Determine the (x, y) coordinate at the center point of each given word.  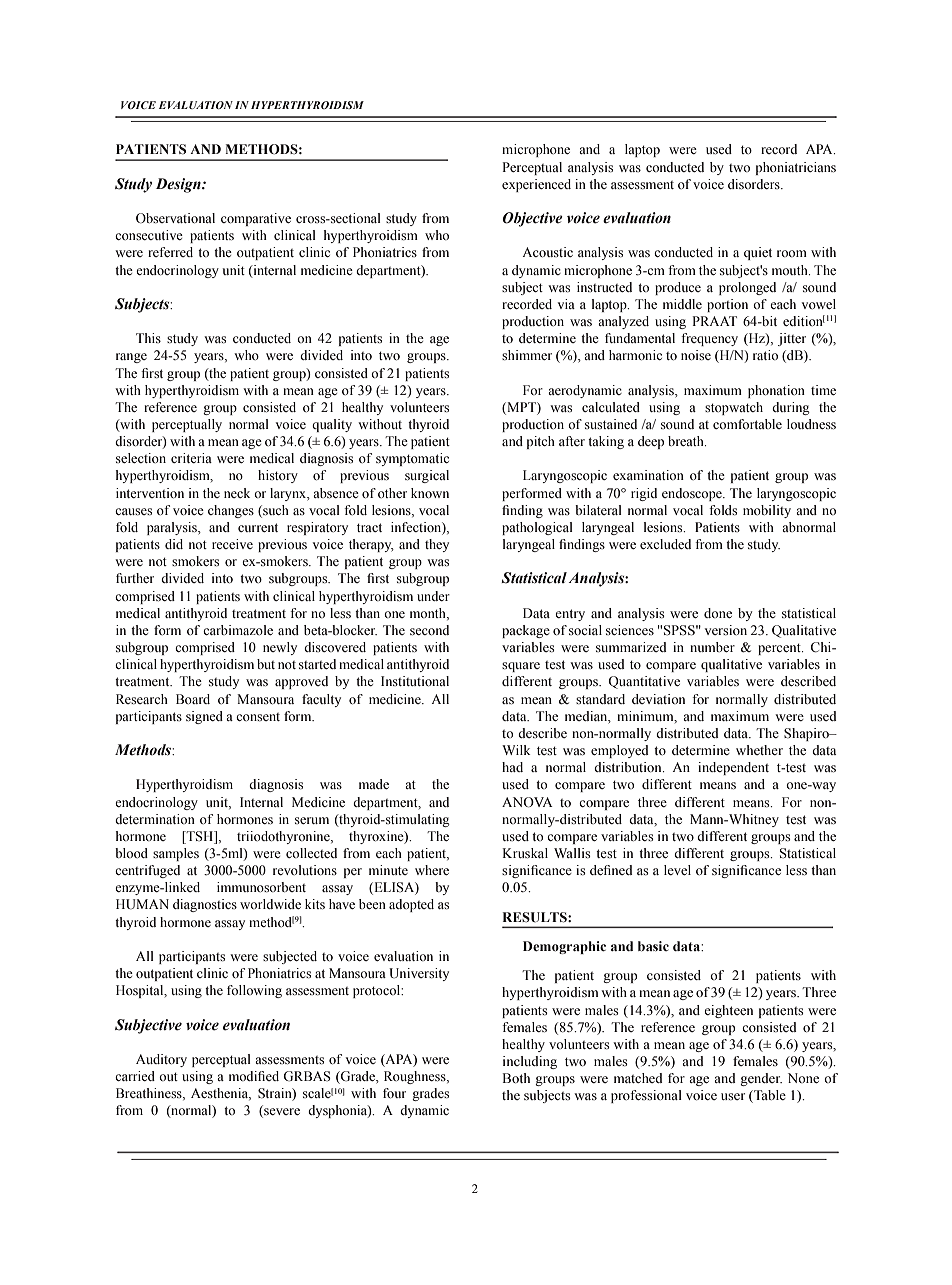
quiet (758, 253)
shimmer (527, 355)
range (131, 358)
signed (204, 717)
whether (759, 750)
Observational (175, 218)
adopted (411, 905)
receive (232, 544)
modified (254, 1076)
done (718, 613)
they (437, 545)
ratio (765, 355)
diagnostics (205, 905)
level (677, 870)
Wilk (516, 750)
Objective (532, 219)
